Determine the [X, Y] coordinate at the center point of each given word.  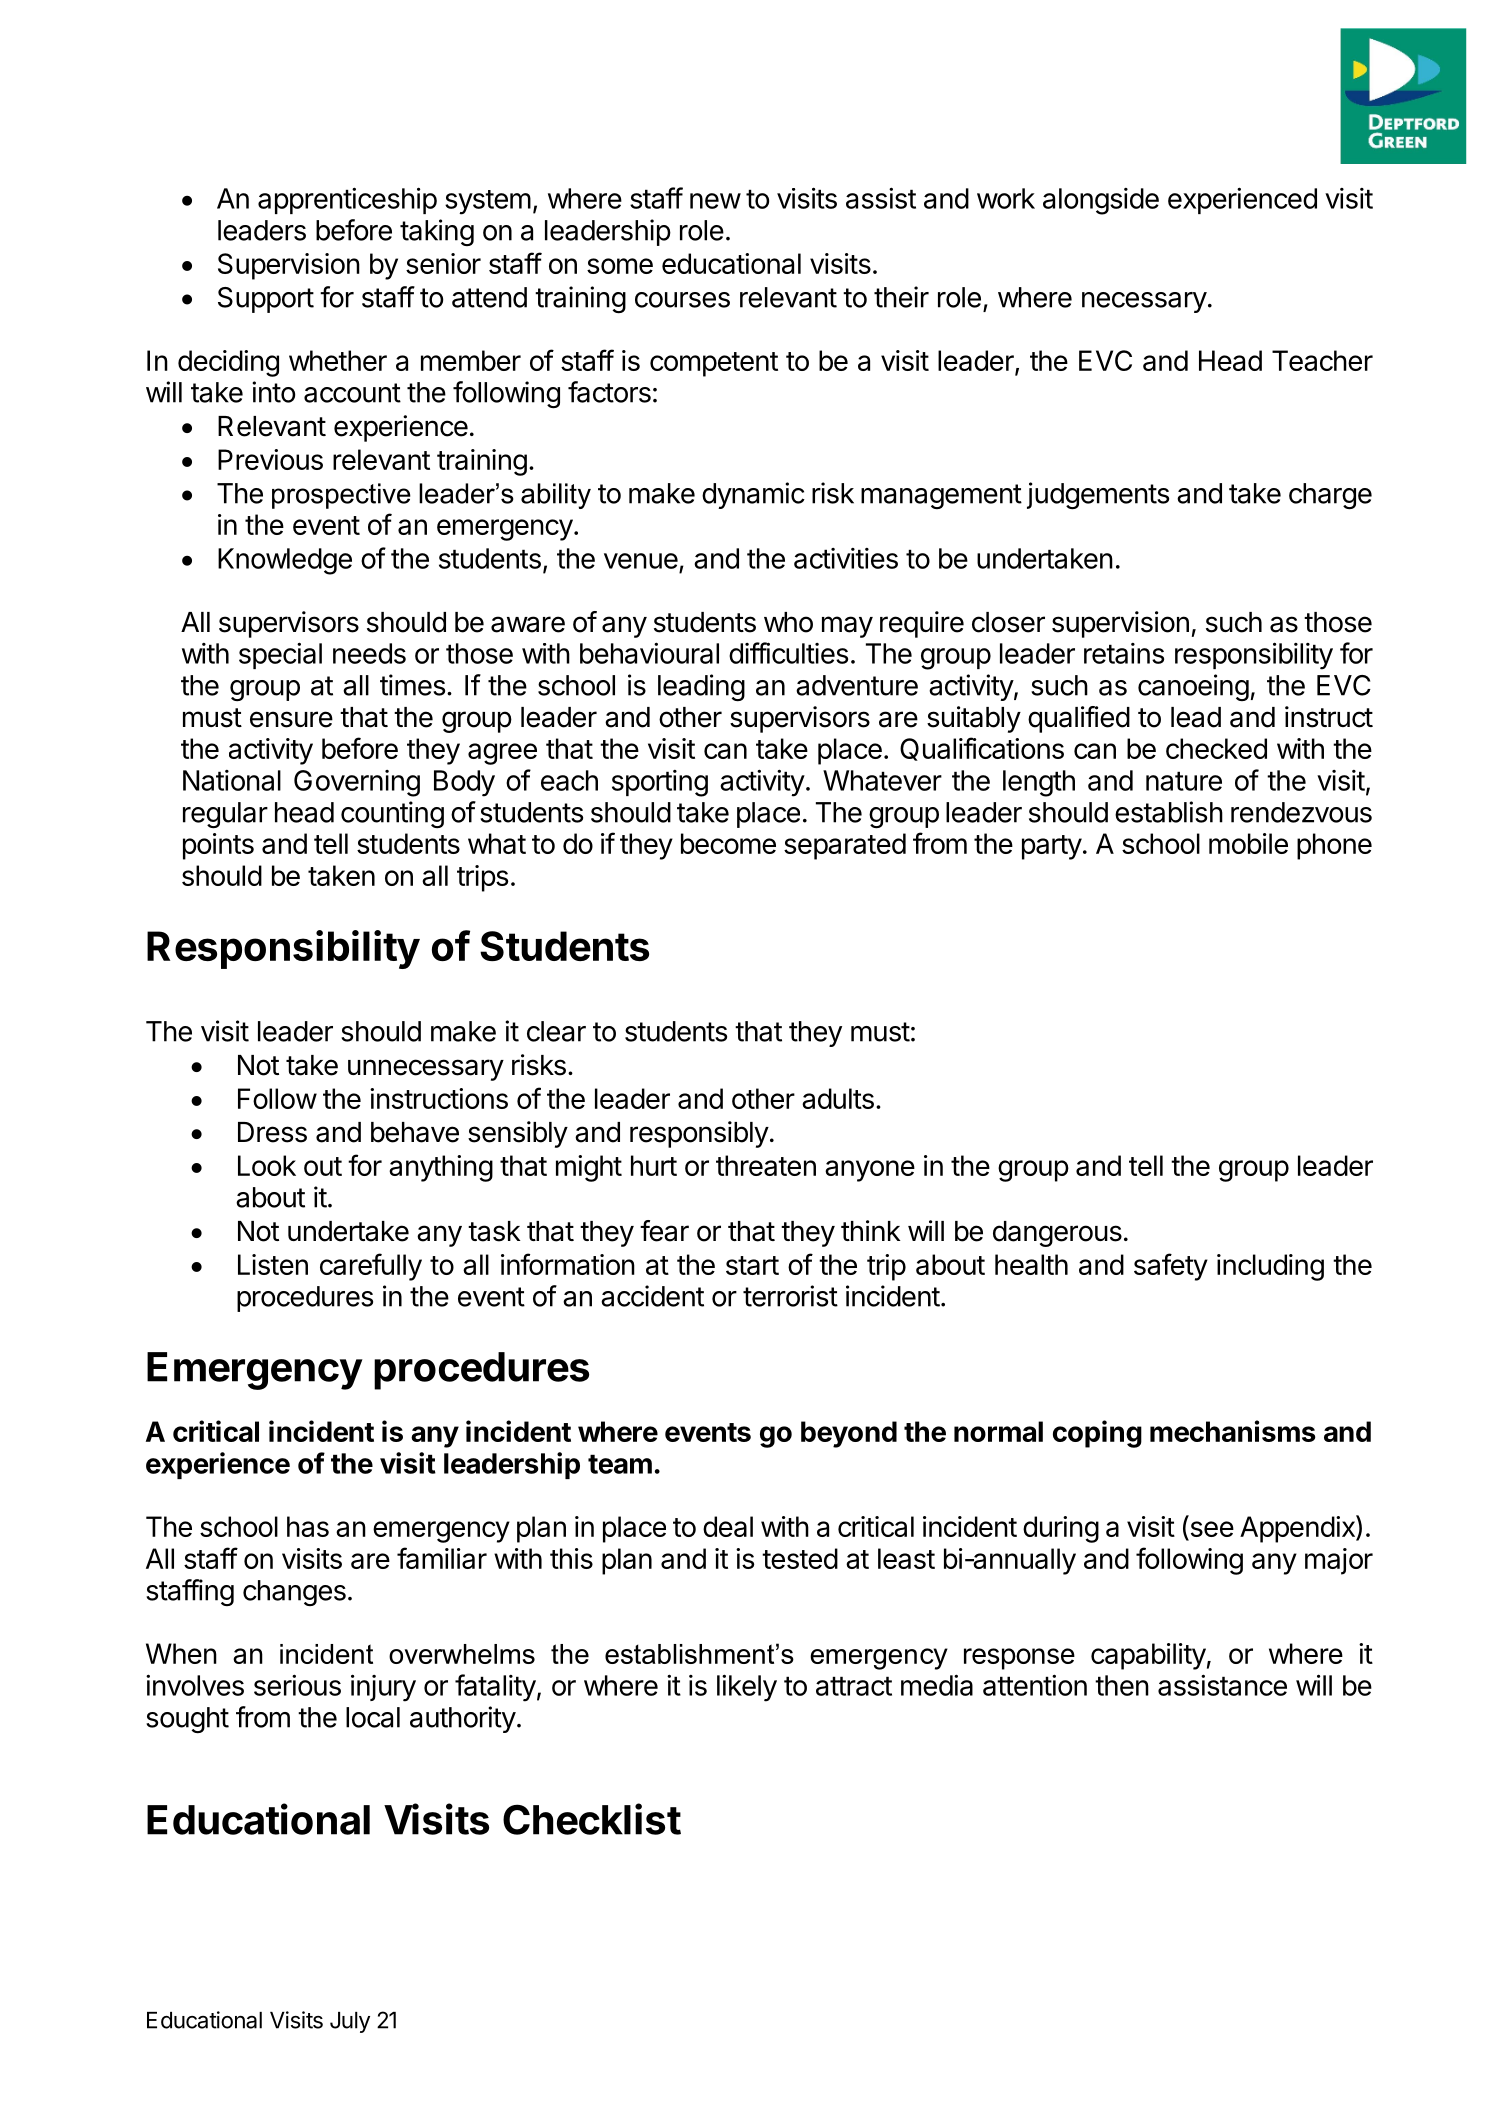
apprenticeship [347, 200]
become [728, 843]
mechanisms [1233, 1431]
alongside [1101, 201]
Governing [357, 783]
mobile [1248, 843]
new [715, 201]
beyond [849, 1434]
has [308, 1526]
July [350, 2022]
